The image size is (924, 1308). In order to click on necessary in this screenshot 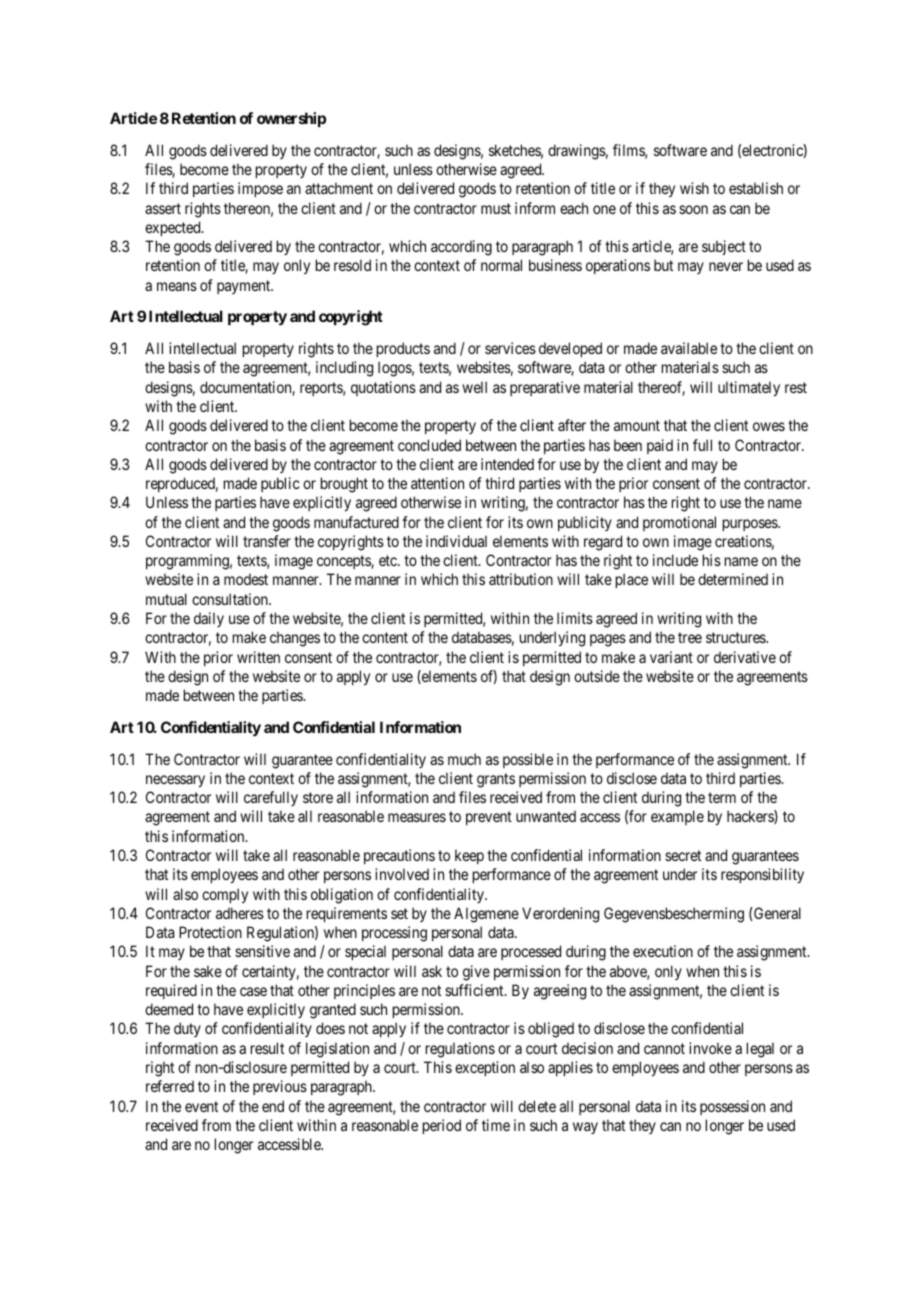, I will do `click(175, 781)`.
